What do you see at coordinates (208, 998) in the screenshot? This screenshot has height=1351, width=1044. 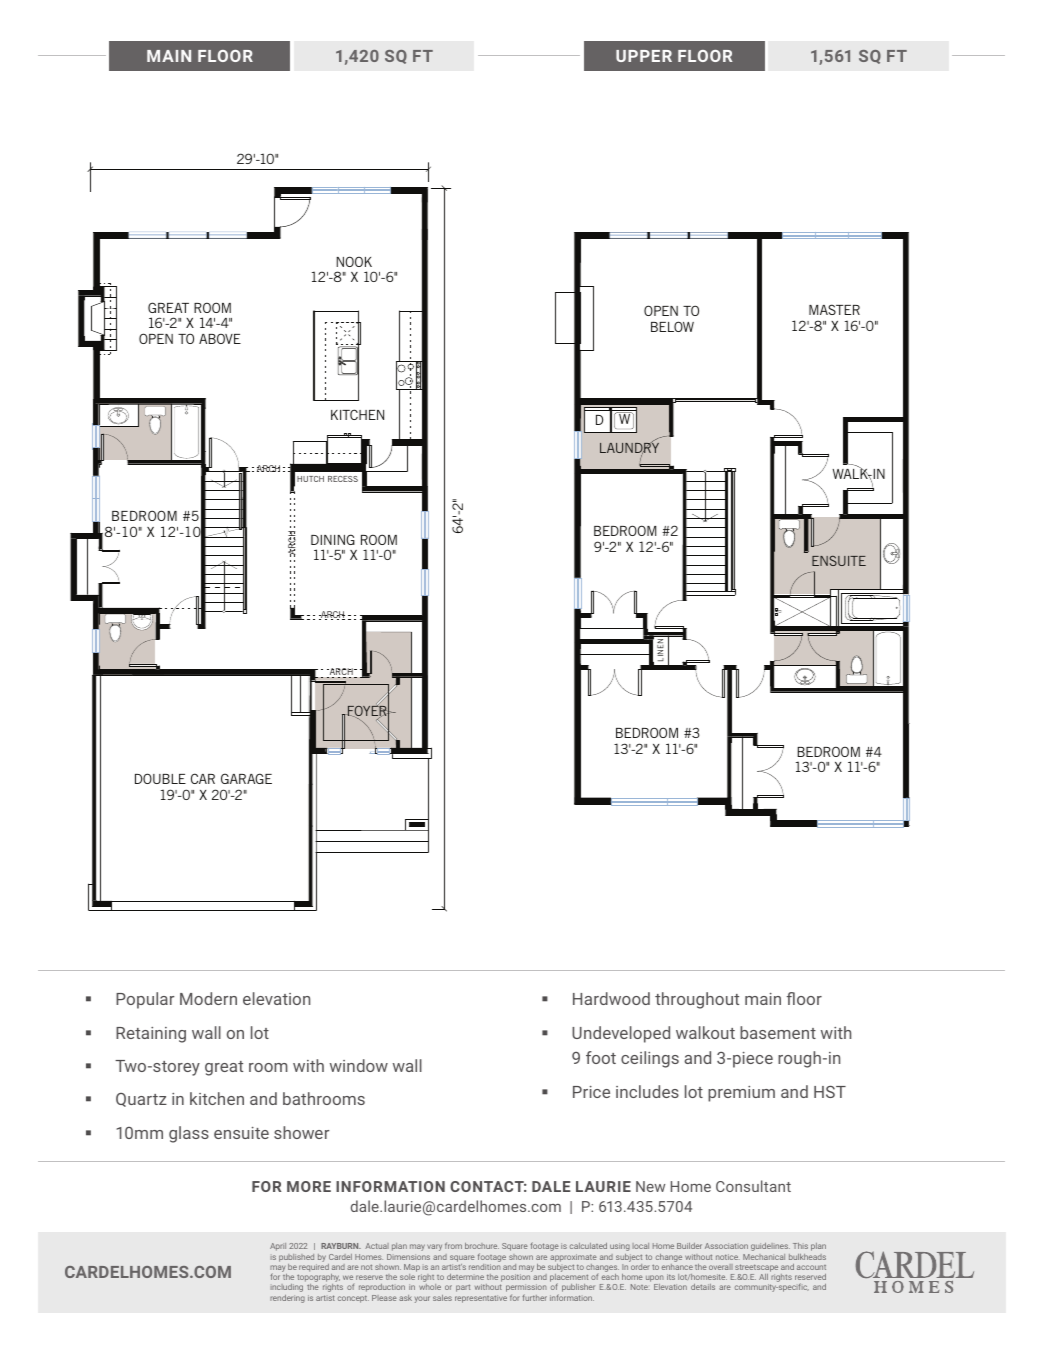 I see `Modern` at bounding box center [208, 998].
